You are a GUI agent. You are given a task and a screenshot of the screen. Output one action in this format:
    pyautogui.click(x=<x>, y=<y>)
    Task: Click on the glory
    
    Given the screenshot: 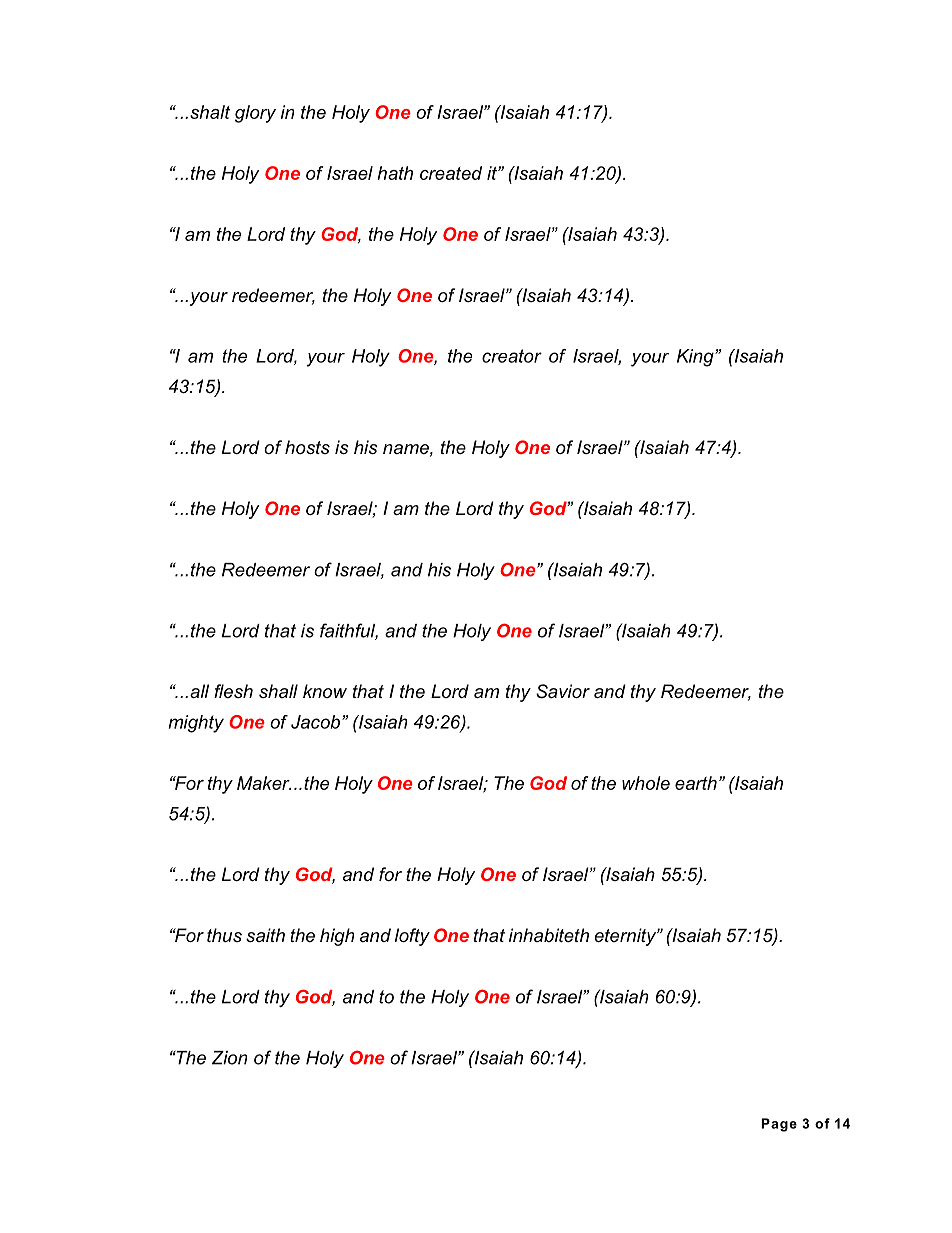 What is the action you would take?
    pyautogui.click(x=255, y=114)
